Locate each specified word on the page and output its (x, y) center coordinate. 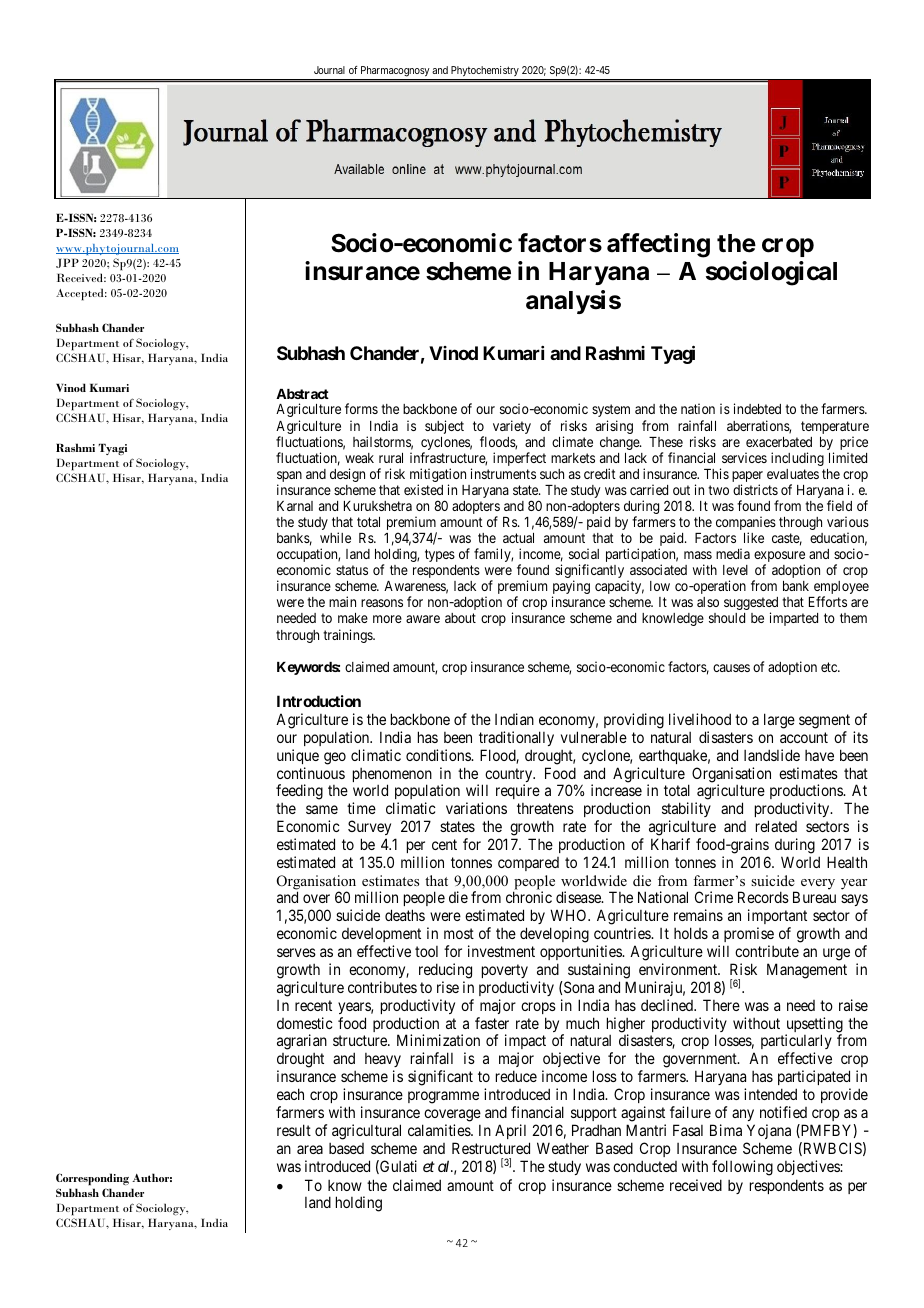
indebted (757, 408)
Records (763, 897)
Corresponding (92, 1179)
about (460, 618)
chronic (529, 897)
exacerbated (779, 442)
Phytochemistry (485, 73)
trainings (348, 636)
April (510, 1131)
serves (296, 952)
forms (361, 408)
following (742, 1168)
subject (444, 427)
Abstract (302, 394)
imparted (794, 619)
